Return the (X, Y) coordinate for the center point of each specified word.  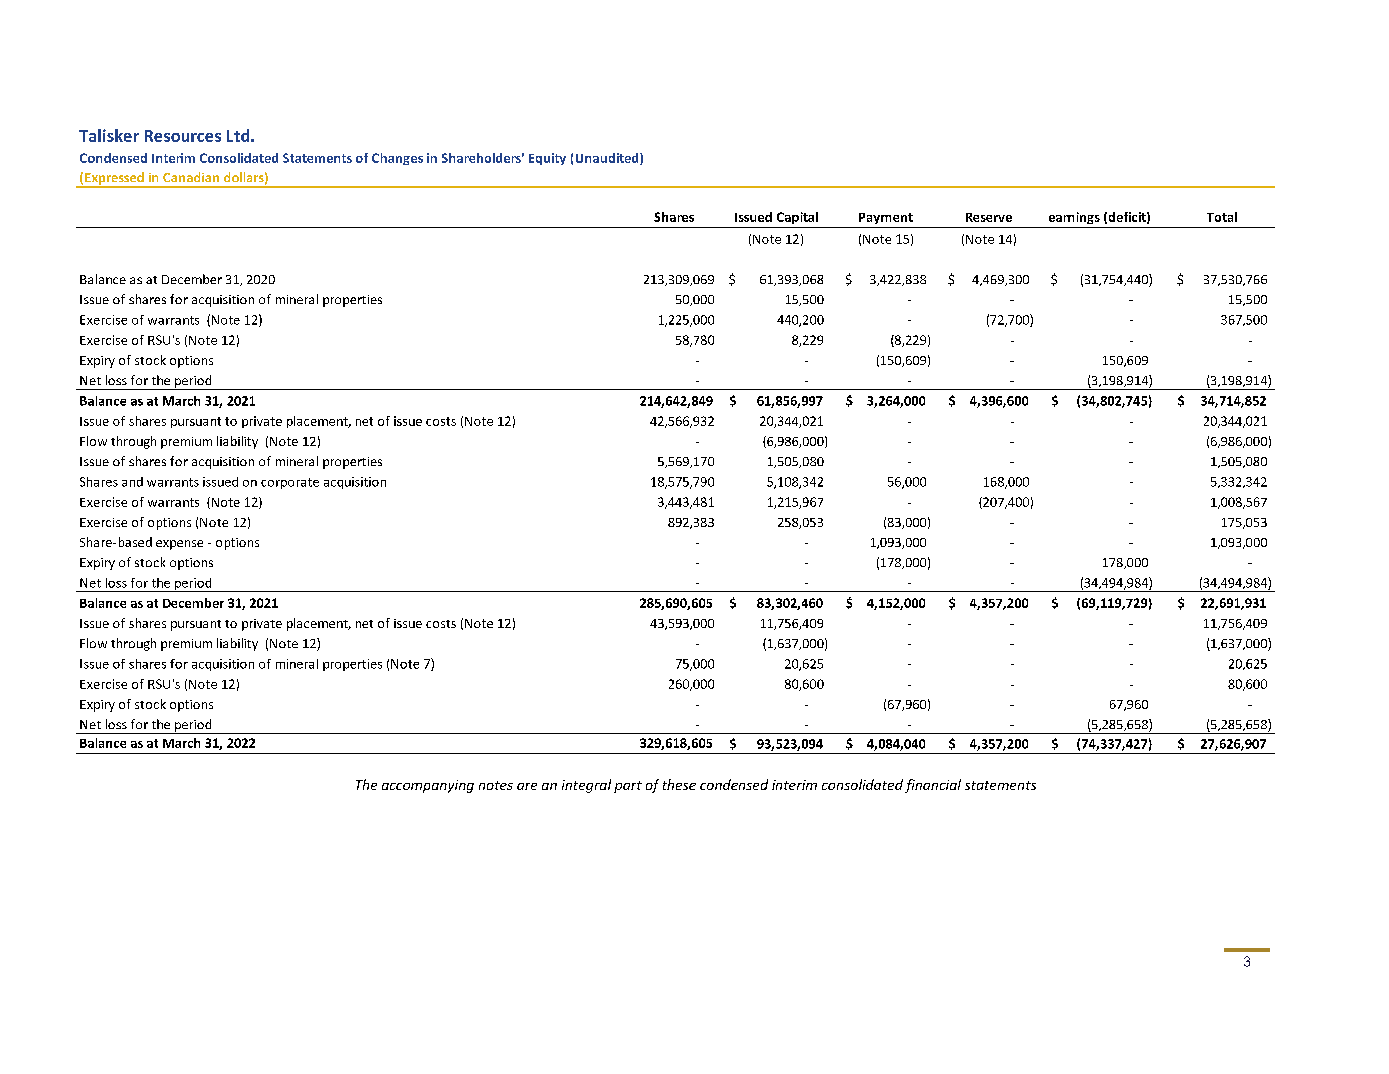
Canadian (191, 177)
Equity (547, 159)
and (132, 482)
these (679, 784)
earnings (1074, 218)
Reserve (989, 217)
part (628, 787)
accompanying (428, 786)
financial (933, 786)
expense (179, 545)
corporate (290, 483)
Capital (797, 218)
